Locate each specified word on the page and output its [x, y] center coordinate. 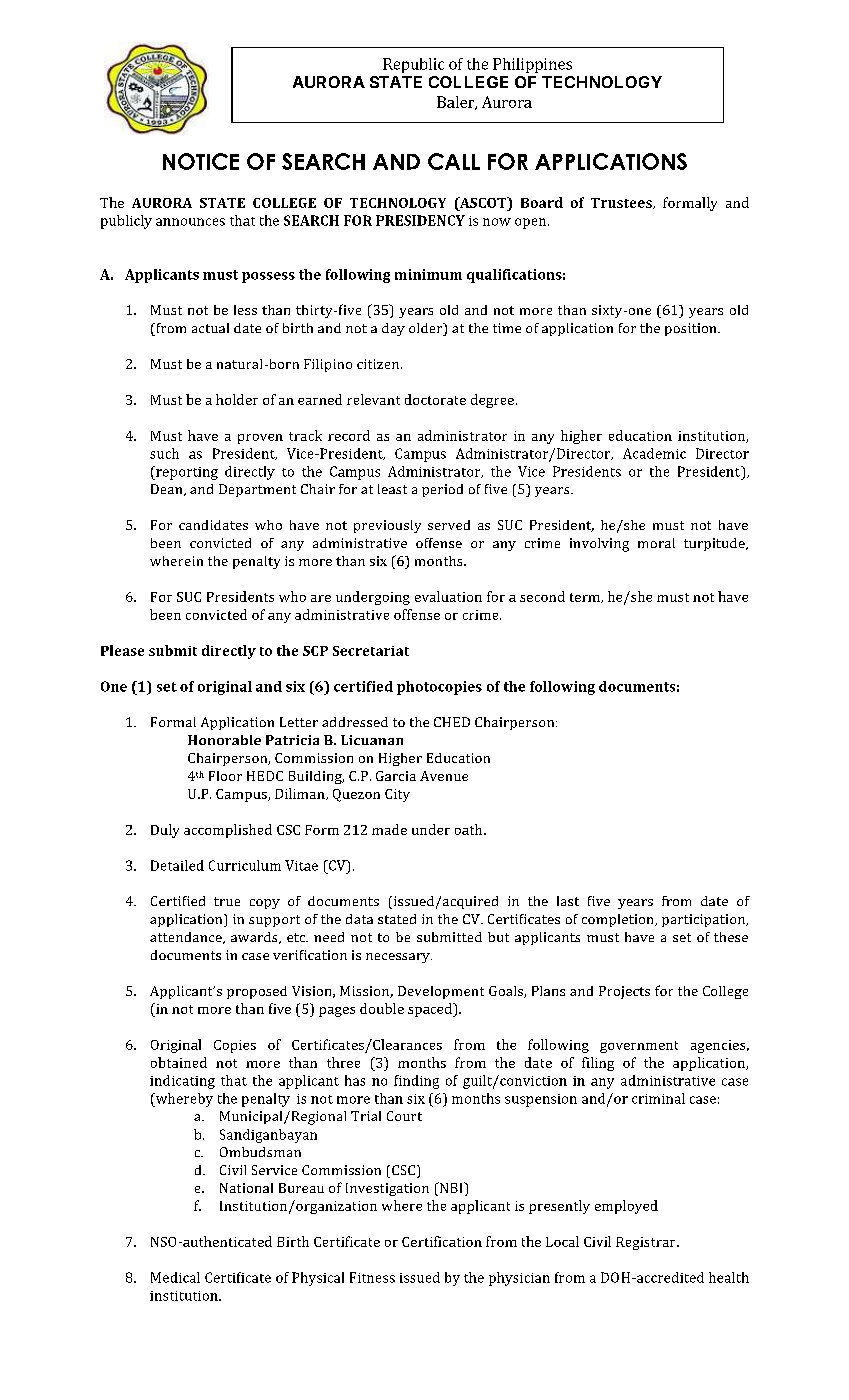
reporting [186, 473]
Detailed [177, 865]
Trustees [622, 203]
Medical [175, 1277]
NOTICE [201, 161]
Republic [413, 65]
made [389, 829]
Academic [654, 453]
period [442, 490]
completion [619, 920]
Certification [442, 1241]
